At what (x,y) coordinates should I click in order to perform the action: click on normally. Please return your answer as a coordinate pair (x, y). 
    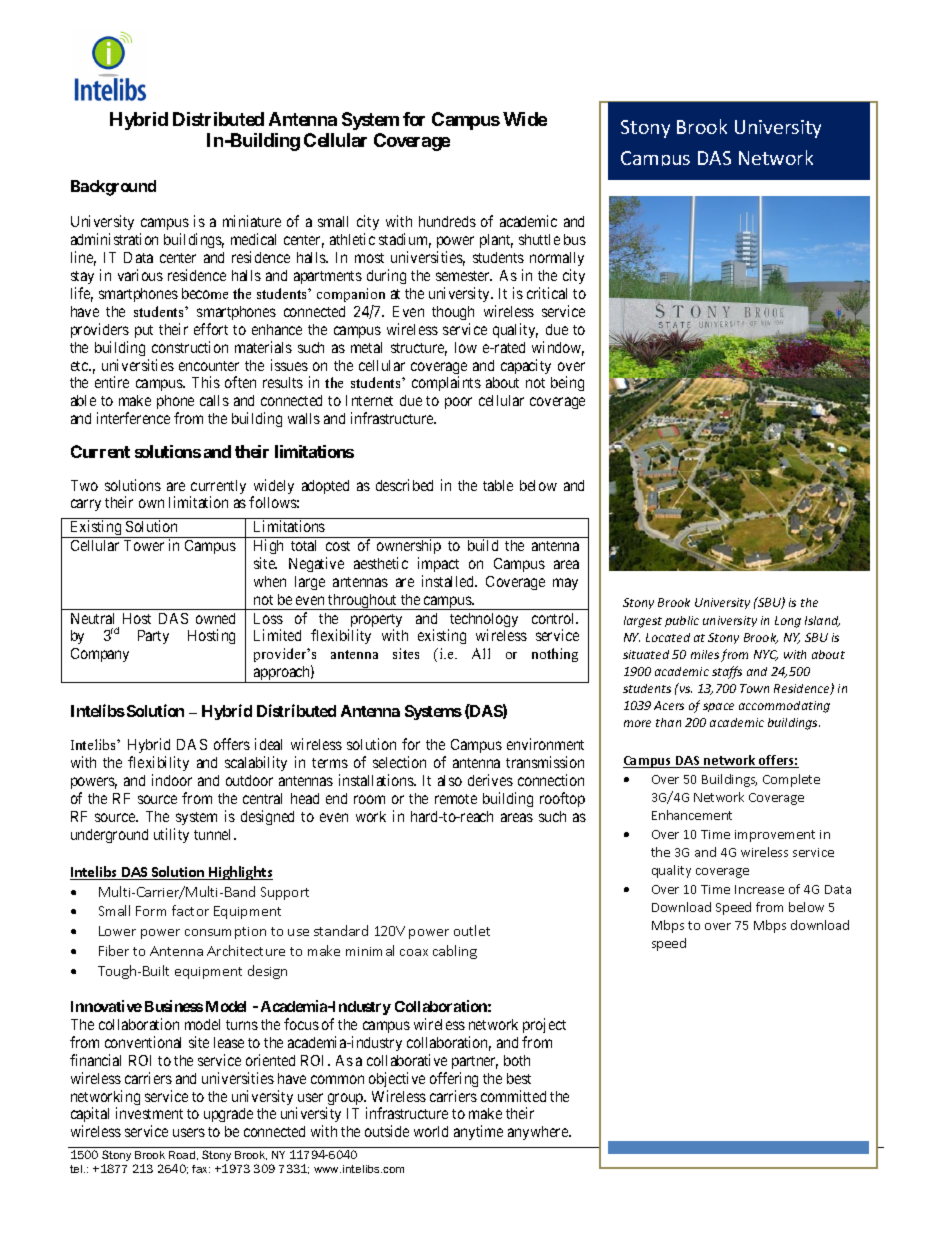
    Looking at the image, I should click on (557, 259).
